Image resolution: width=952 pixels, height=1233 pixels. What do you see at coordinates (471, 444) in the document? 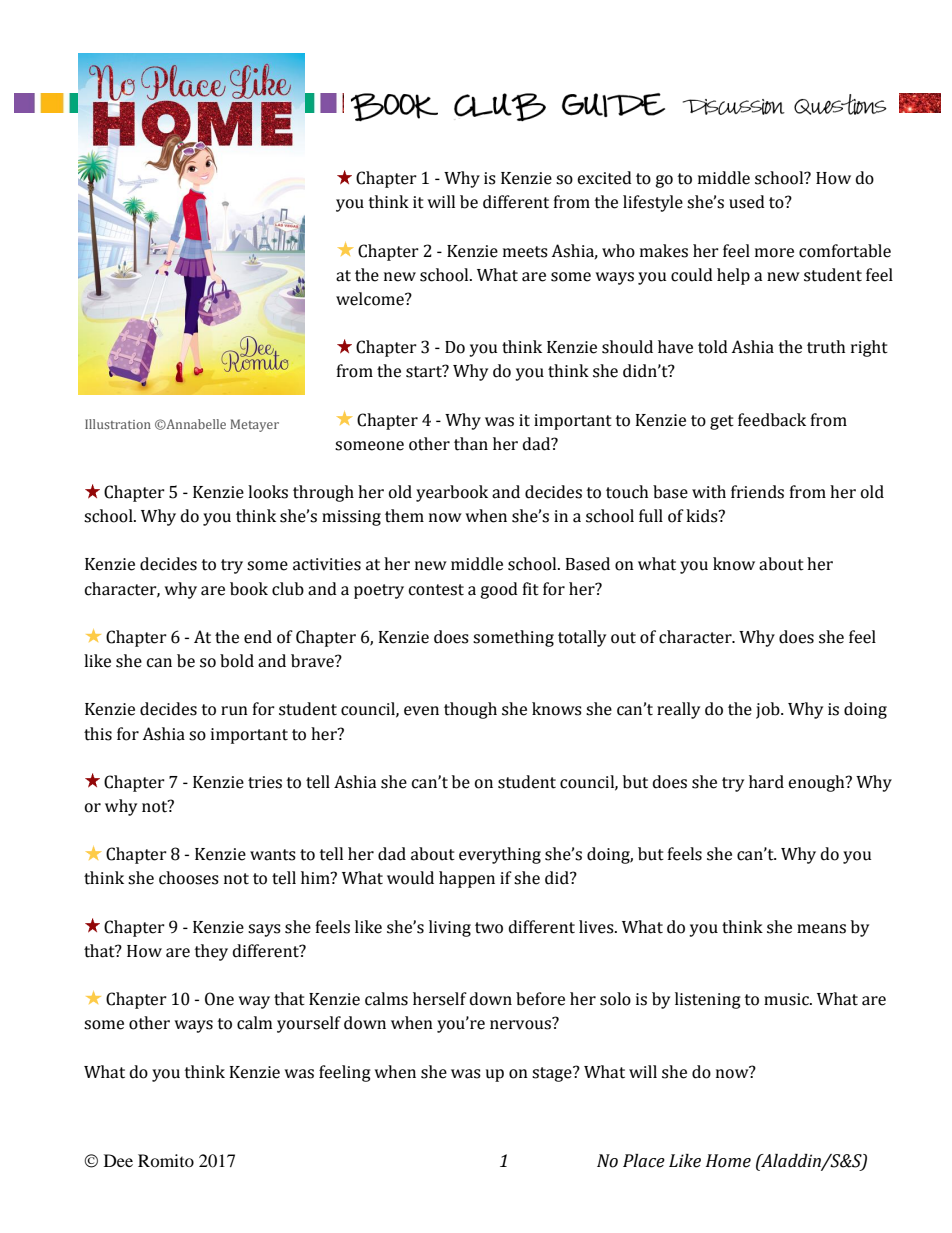
I see `than` at bounding box center [471, 444].
